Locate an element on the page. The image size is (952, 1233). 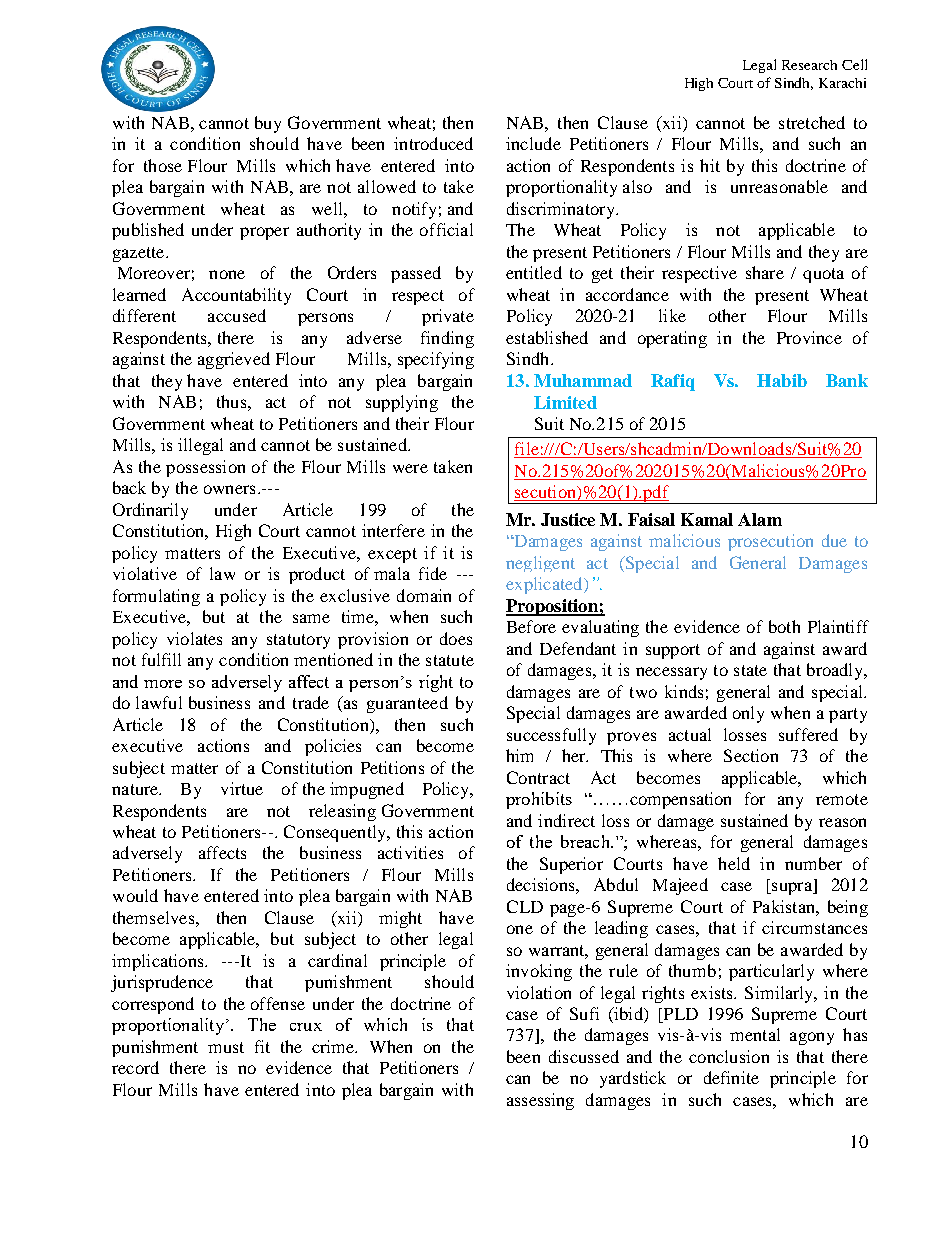
stretched is located at coordinates (812, 122).
